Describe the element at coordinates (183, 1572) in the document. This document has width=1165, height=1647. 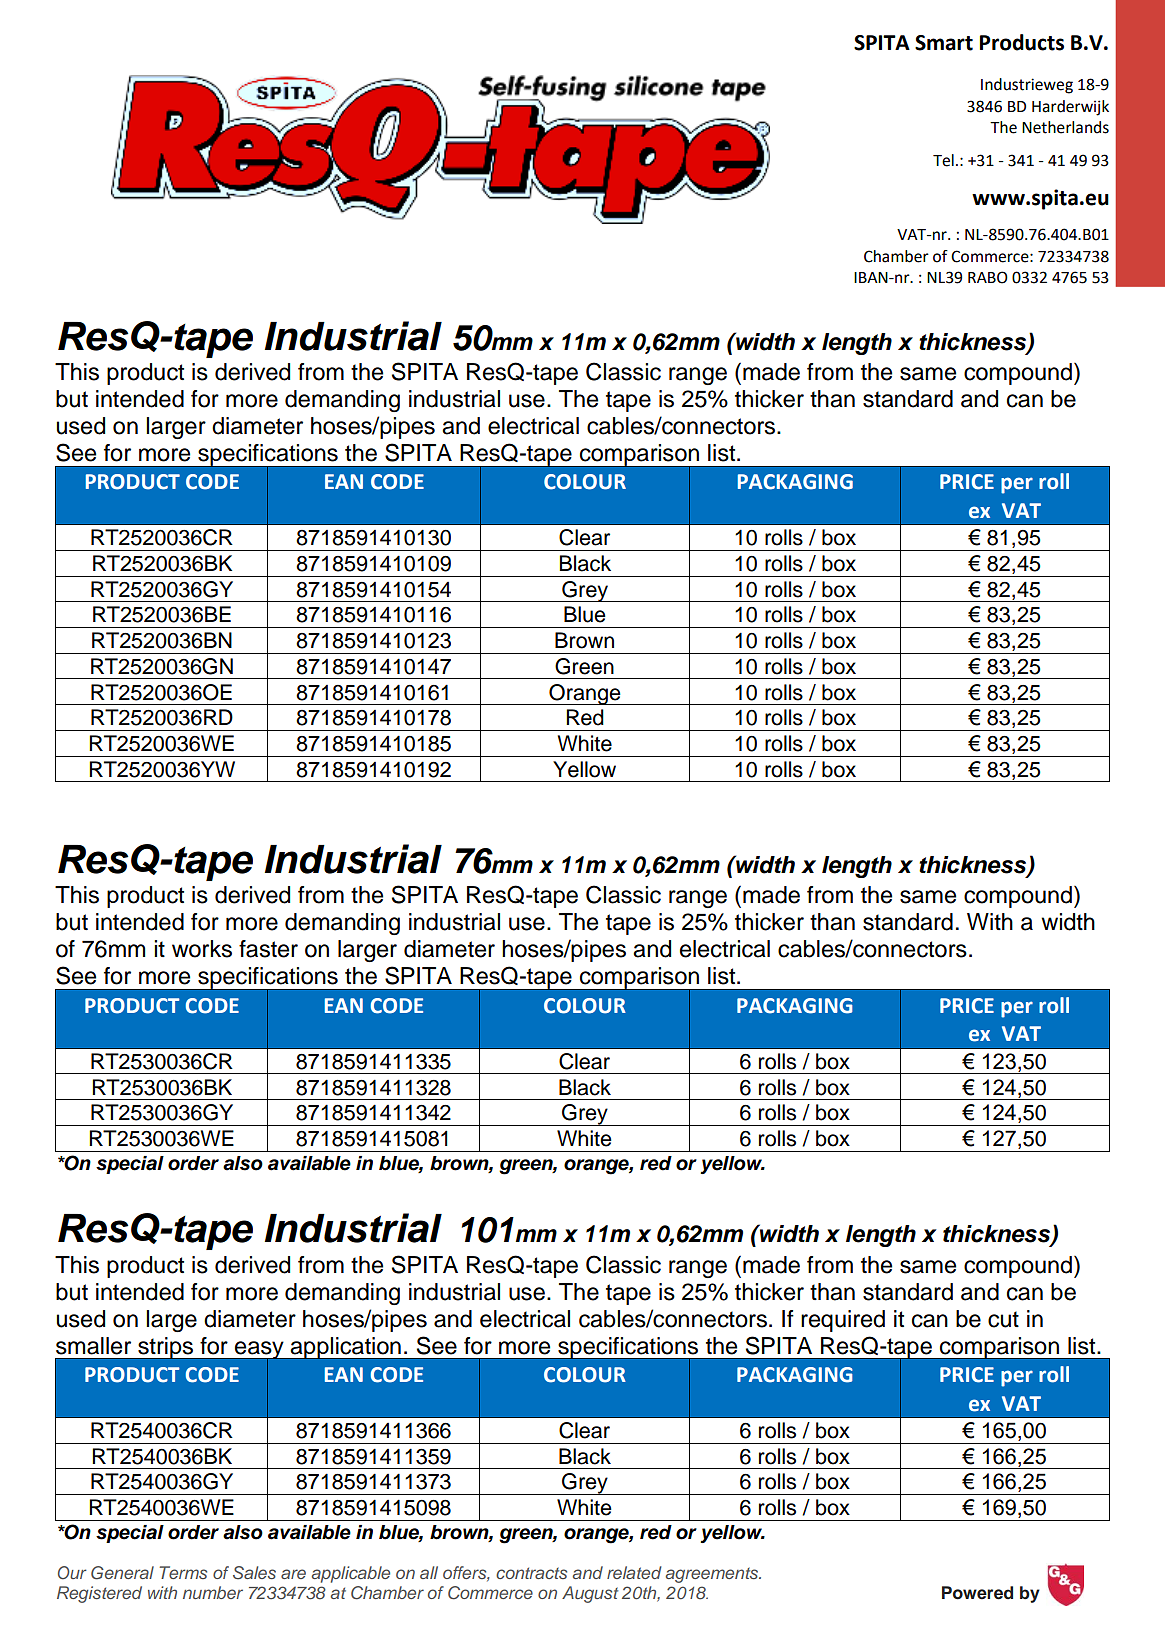
I see `Terms` at that location.
